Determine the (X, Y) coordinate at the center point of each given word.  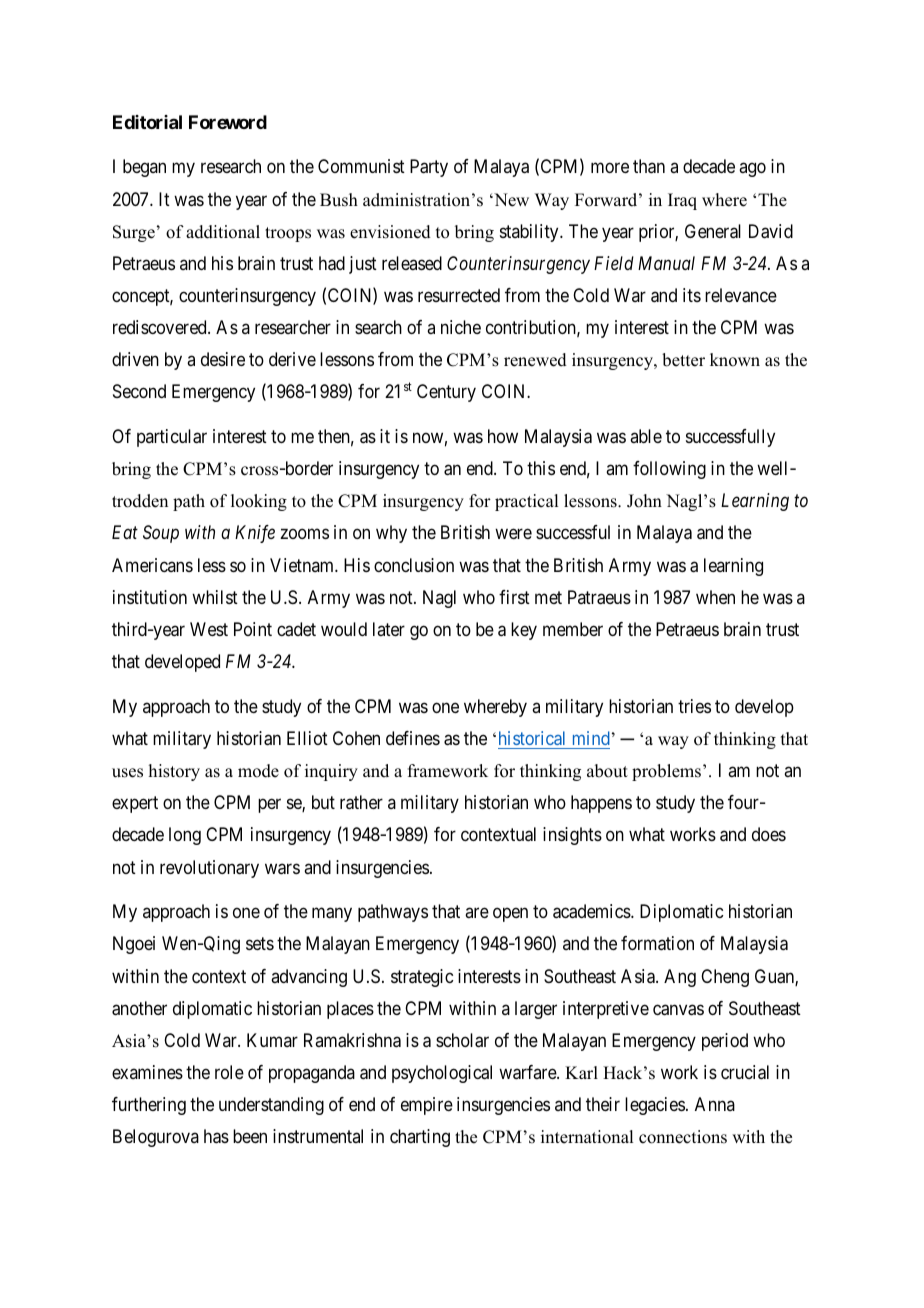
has (216, 1136)
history (174, 772)
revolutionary (209, 869)
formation (657, 943)
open (510, 915)
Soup (161, 534)
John (644, 501)
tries (694, 706)
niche (461, 327)
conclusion (414, 565)
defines (413, 738)
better (683, 360)
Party (429, 168)
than (649, 166)
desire (223, 359)
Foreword (228, 122)
